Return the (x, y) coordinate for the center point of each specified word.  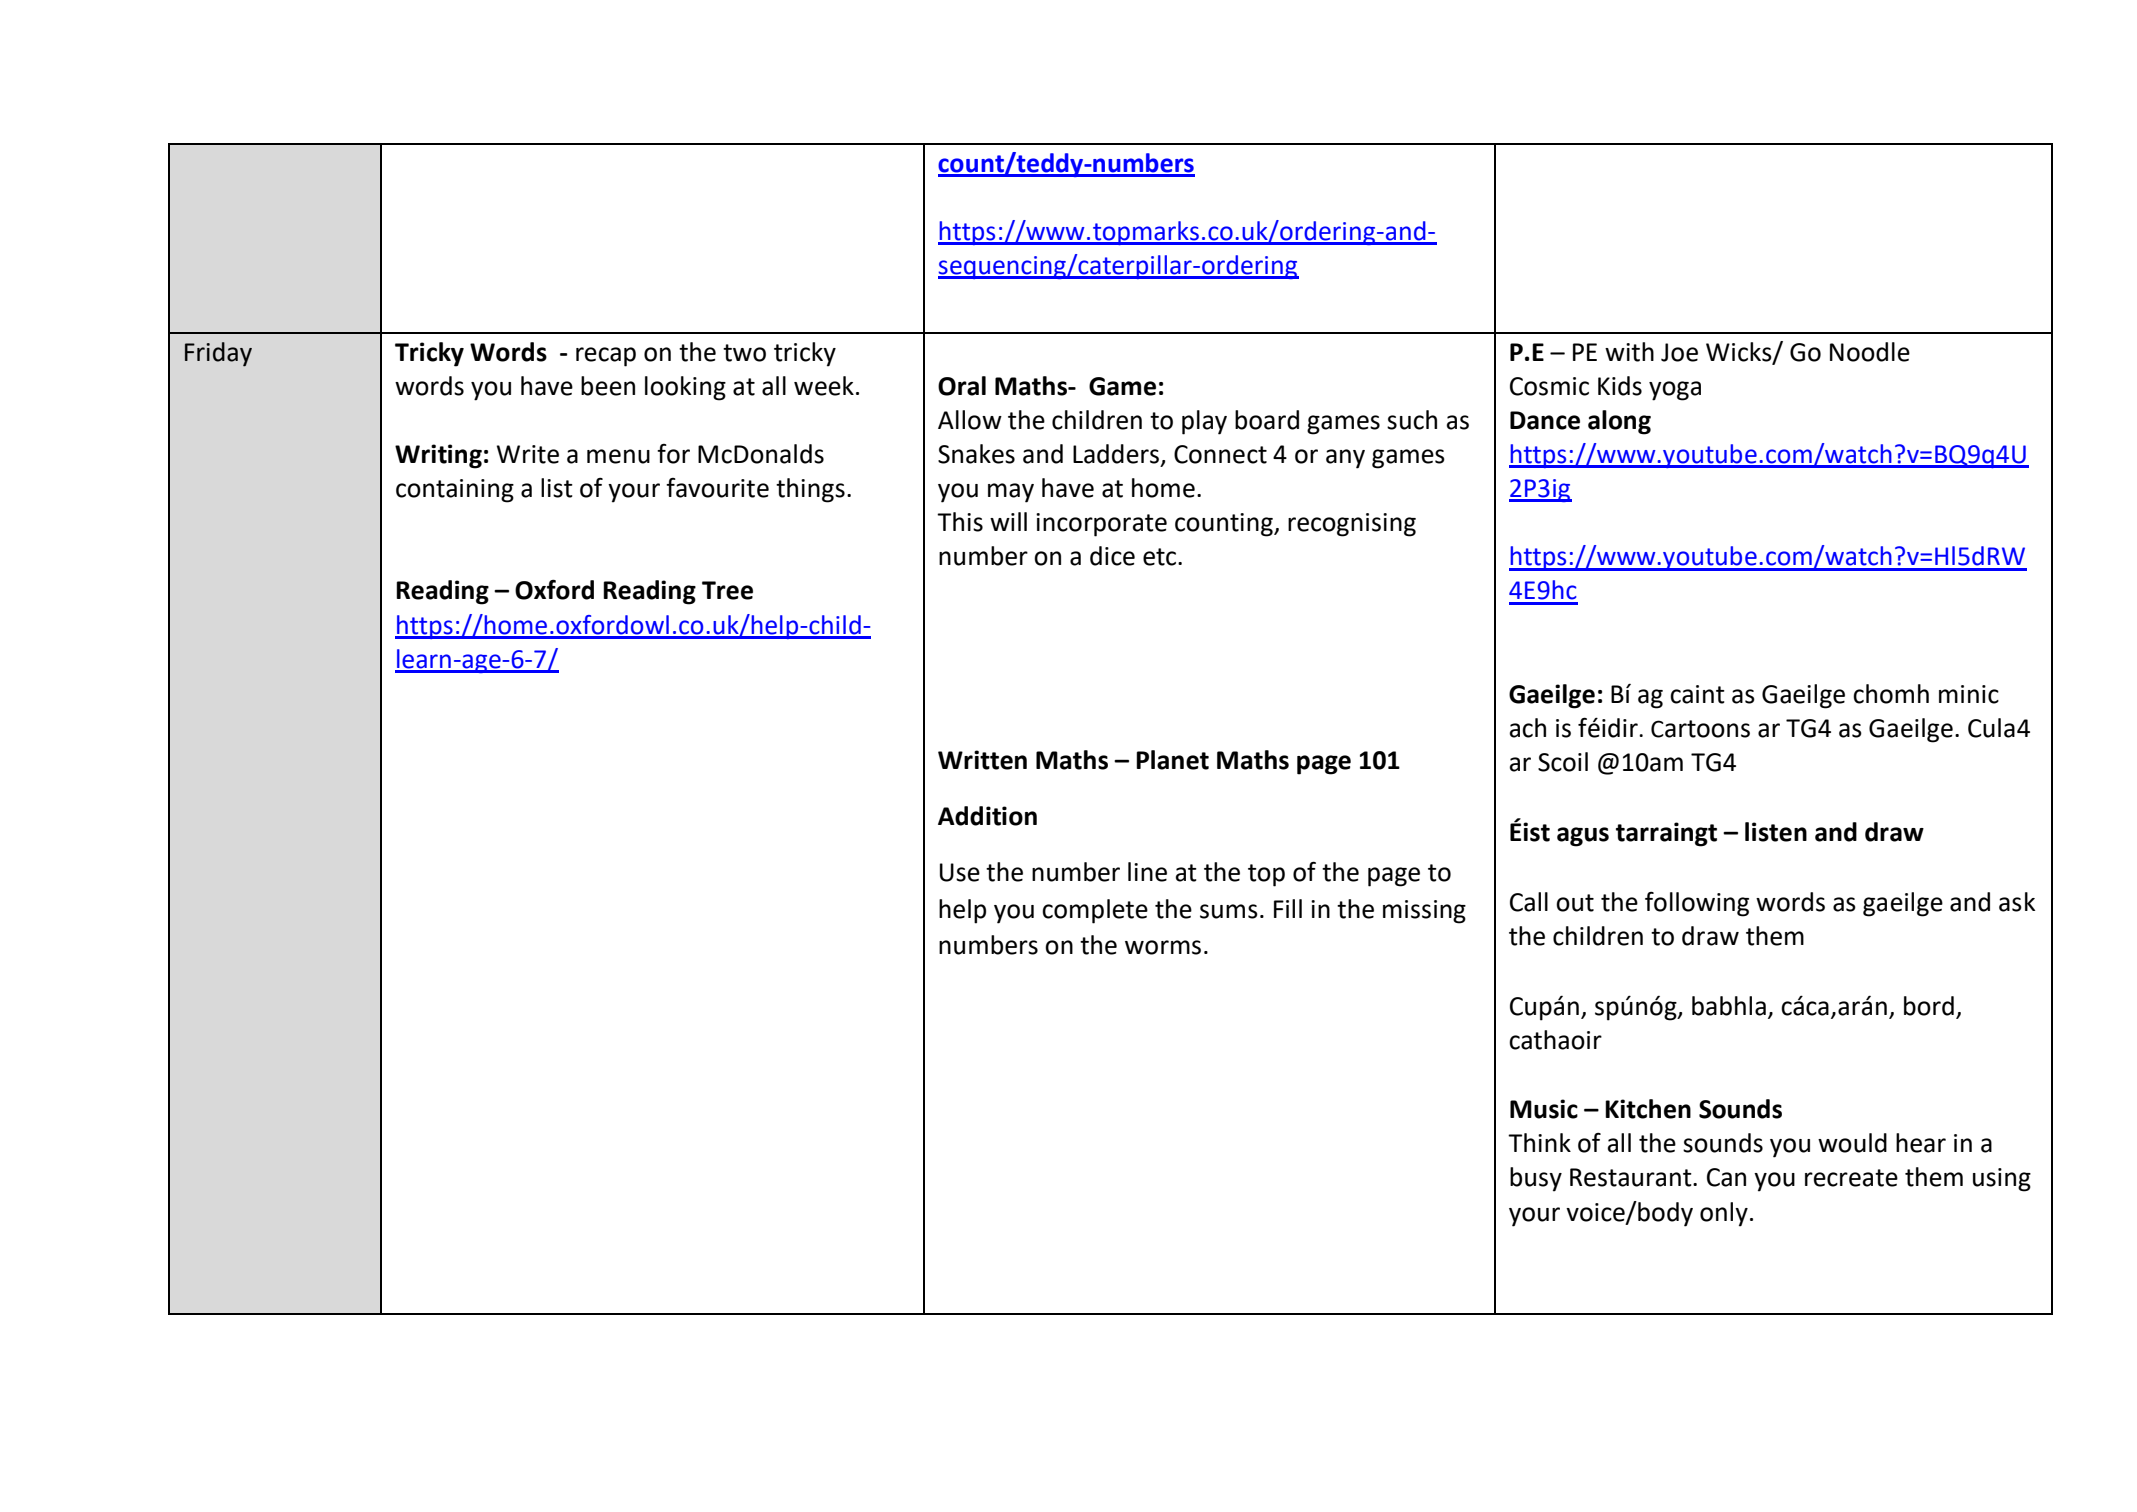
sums (1229, 911)
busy (1536, 1179)
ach (1528, 728)
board (1267, 420)
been (608, 386)
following (1697, 904)
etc (1161, 557)
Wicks (1740, 352)
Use (960, 872)
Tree (727, 590)
